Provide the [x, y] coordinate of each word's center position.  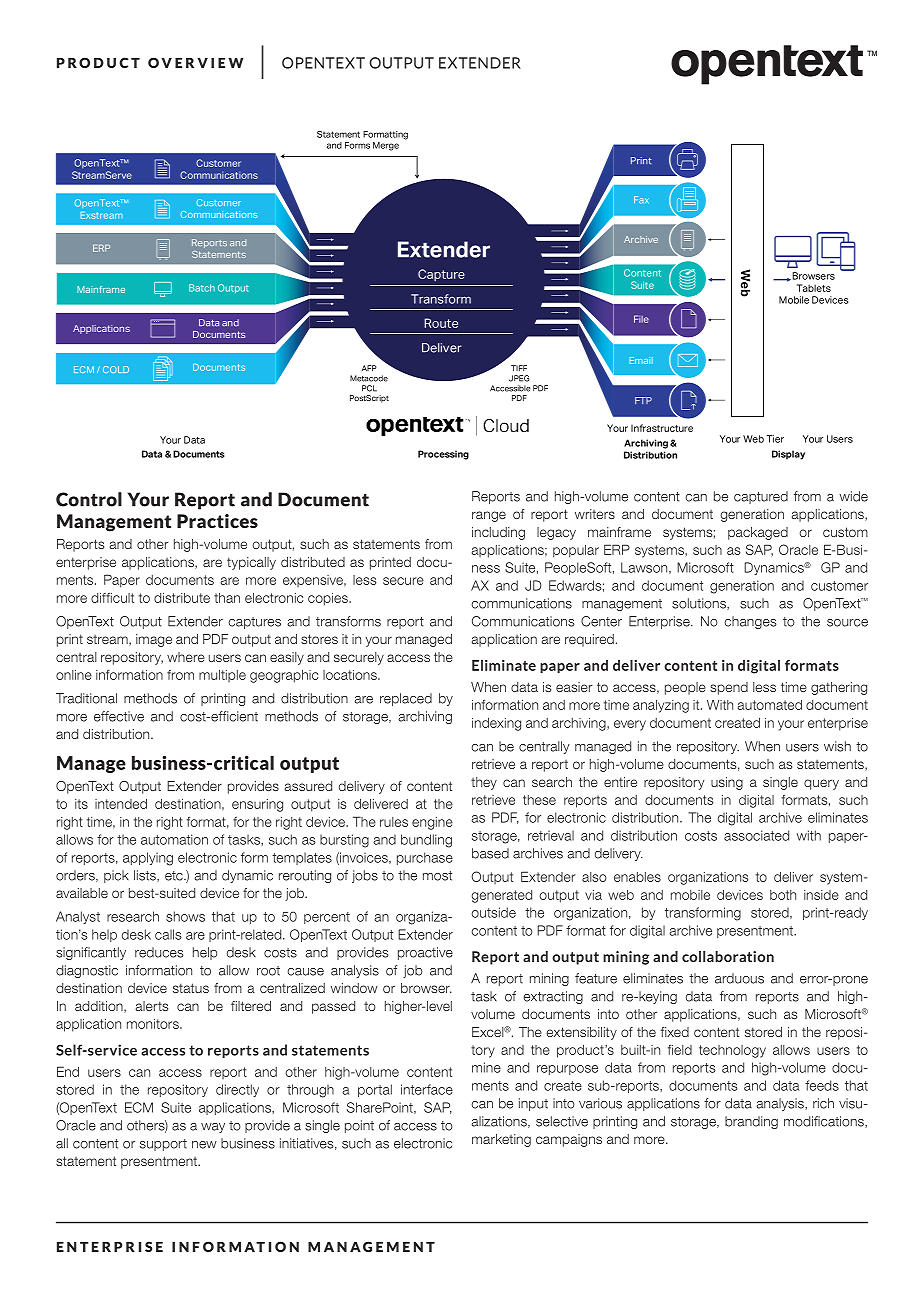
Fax [641, 200]
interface [427, 1089]
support [163, 1145]
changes [750, 622]
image [154, 640]
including [498, 533]
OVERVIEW [195, 62]
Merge [386, 146]
